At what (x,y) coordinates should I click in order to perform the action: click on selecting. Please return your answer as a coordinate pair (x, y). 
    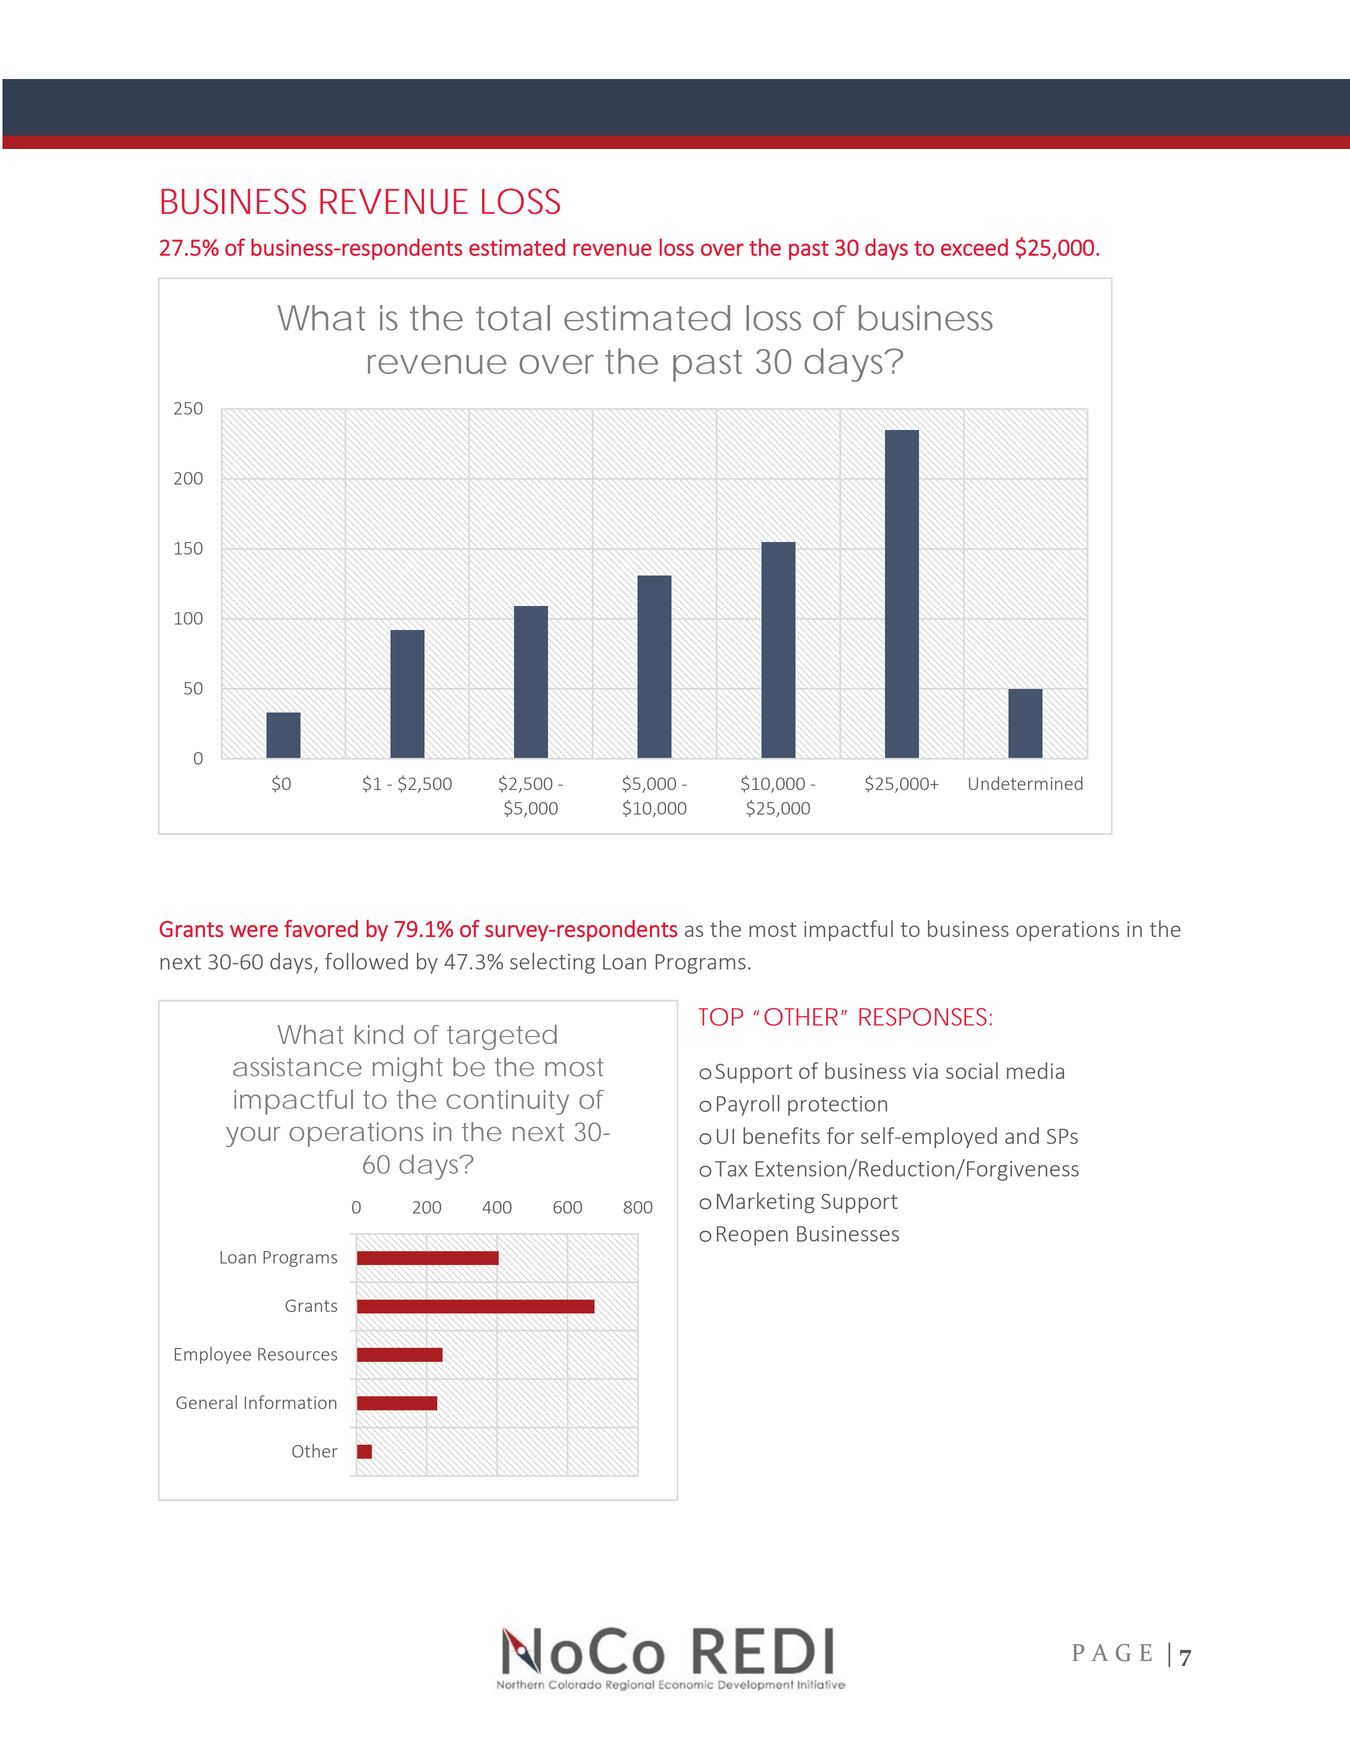
    Looking at the image, I should click on (552, 963).
